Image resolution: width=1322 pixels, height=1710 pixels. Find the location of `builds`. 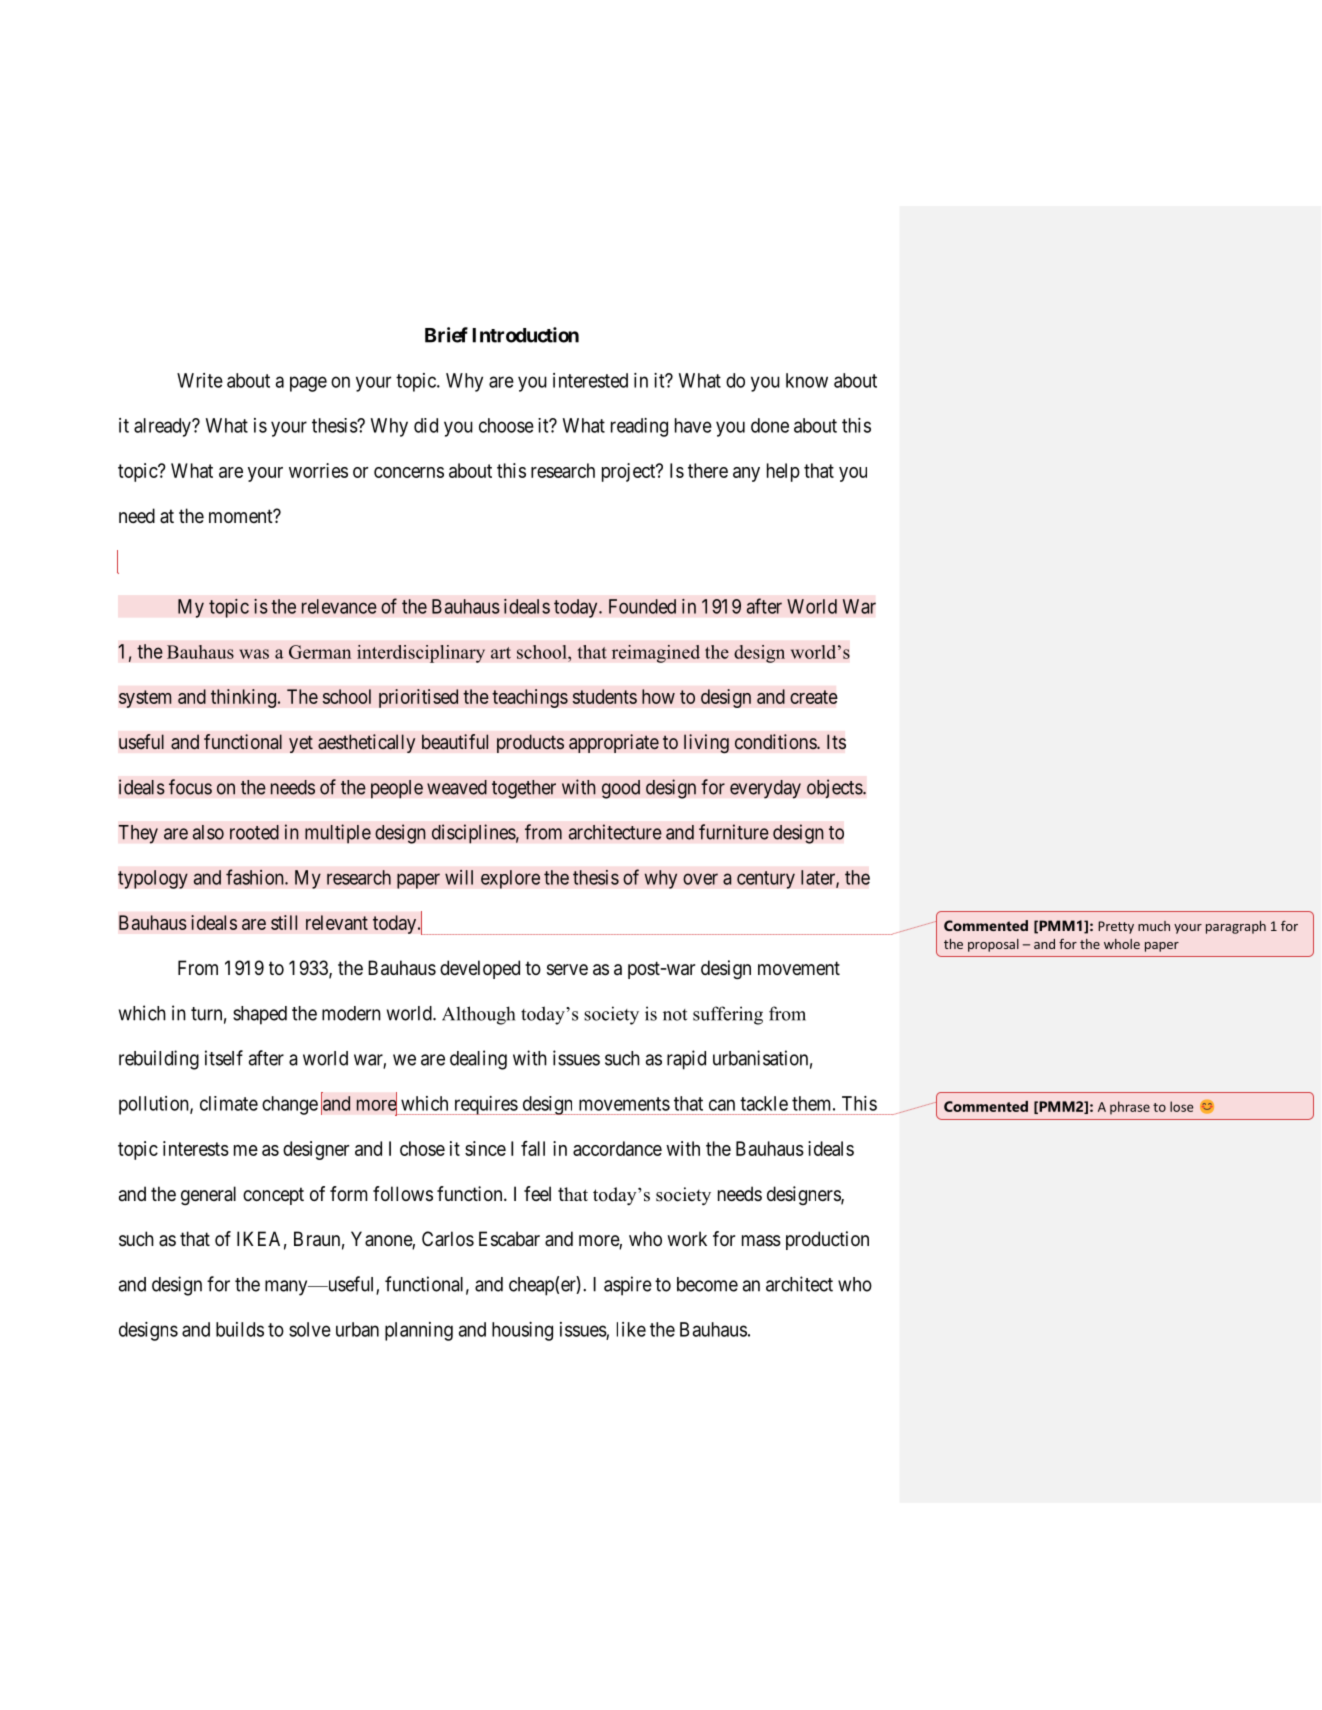

builds is located at coordinates (240, 1329).
